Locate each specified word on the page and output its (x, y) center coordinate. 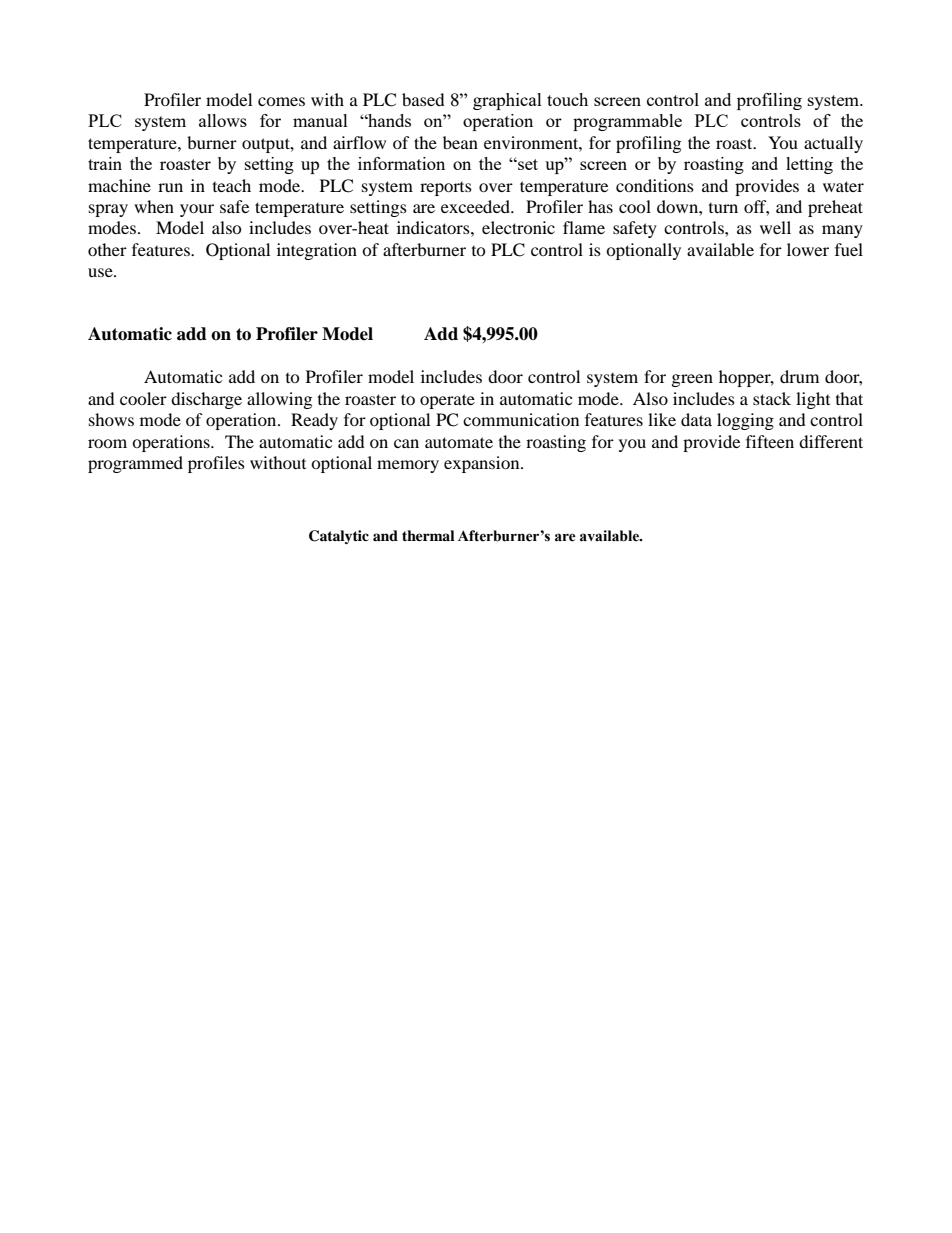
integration (317, 251)
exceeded (477, 206)
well (775, 227)
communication (521, 419)
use (101, 272)
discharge (206, 400)
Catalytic (339, 537)
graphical (507, 101)
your (197, 210)
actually (833, 144)
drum (799, 376)
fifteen (770, 441)
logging (745, 421)
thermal (428, 535)
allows (223, 120)
